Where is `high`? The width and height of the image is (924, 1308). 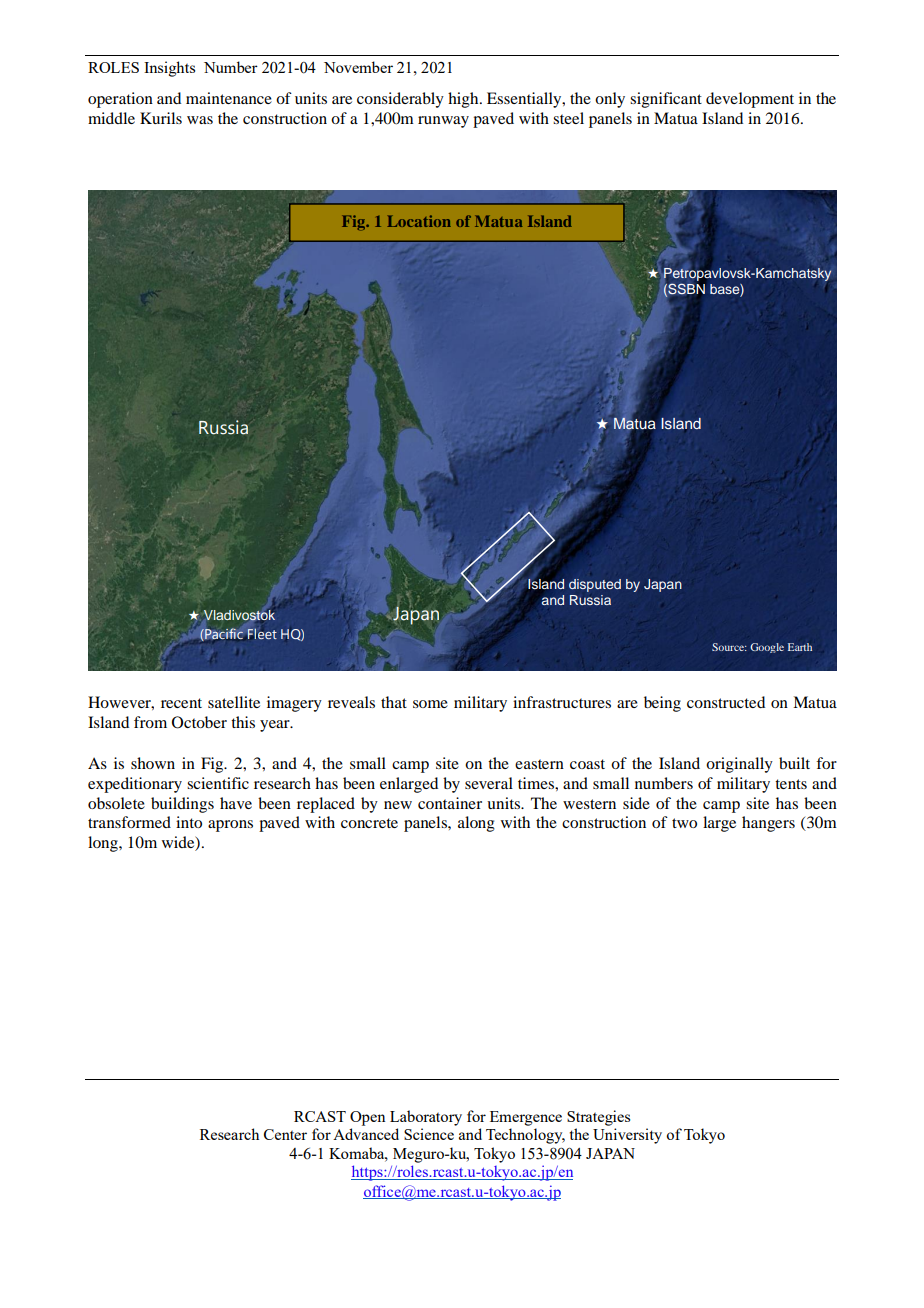 high is located at coordinates (464, 100).
